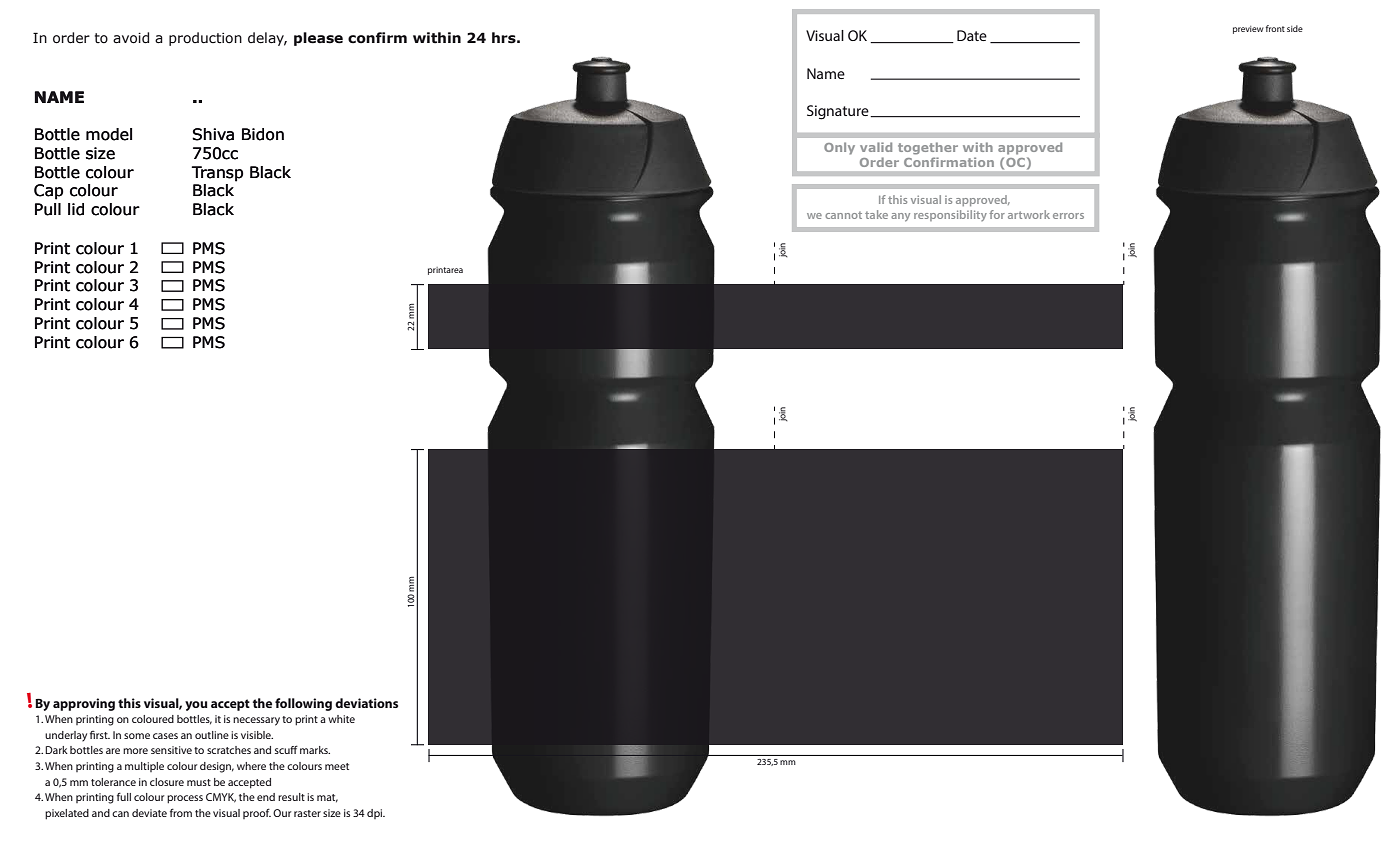 The height and width of the image is (853, 1400). What do you see at coordinates (843, 215) in the image?
I see `cannot` at bounding box center [843, 215].
